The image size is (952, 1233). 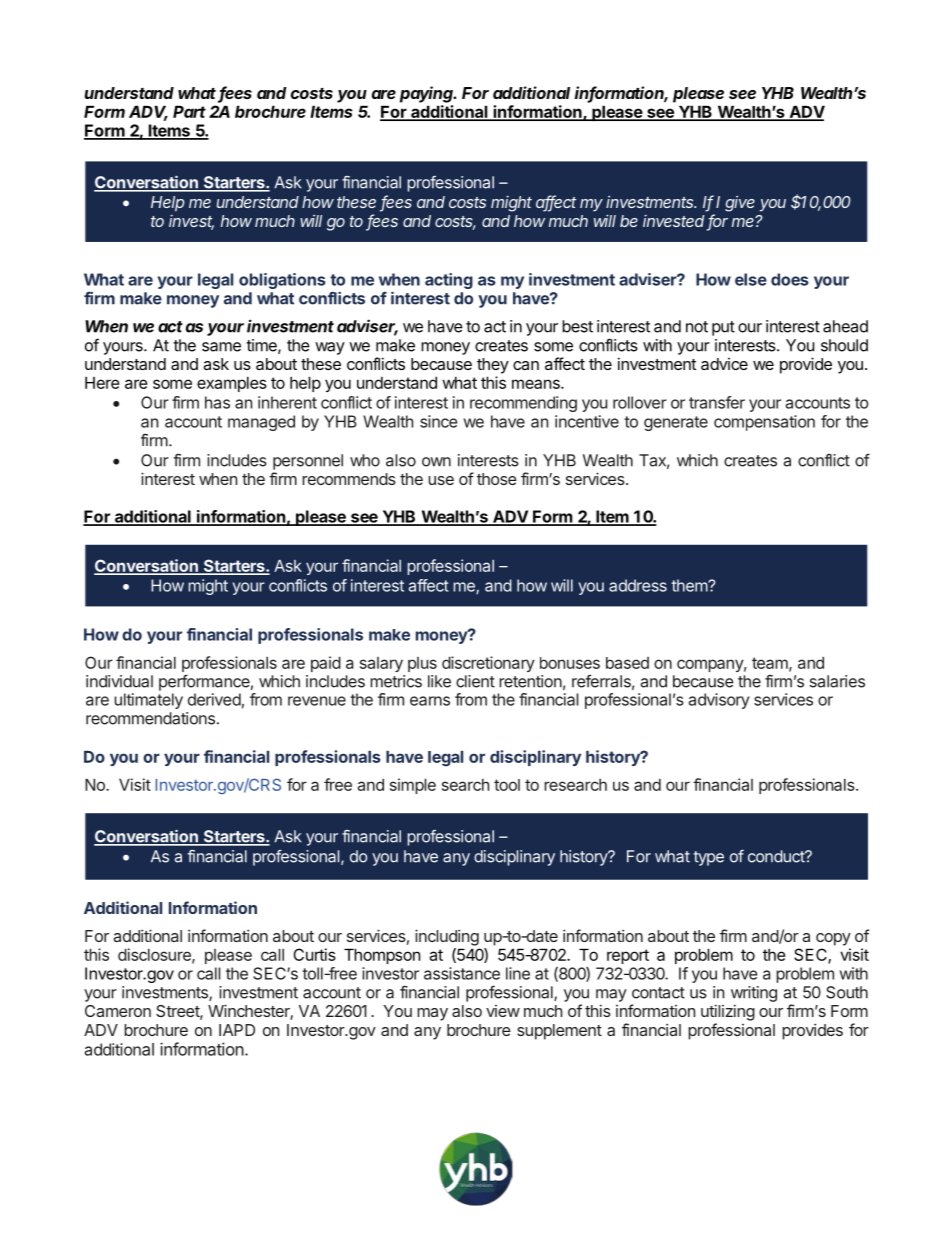 I want to click on compensation, so click(x=764, y=423).
